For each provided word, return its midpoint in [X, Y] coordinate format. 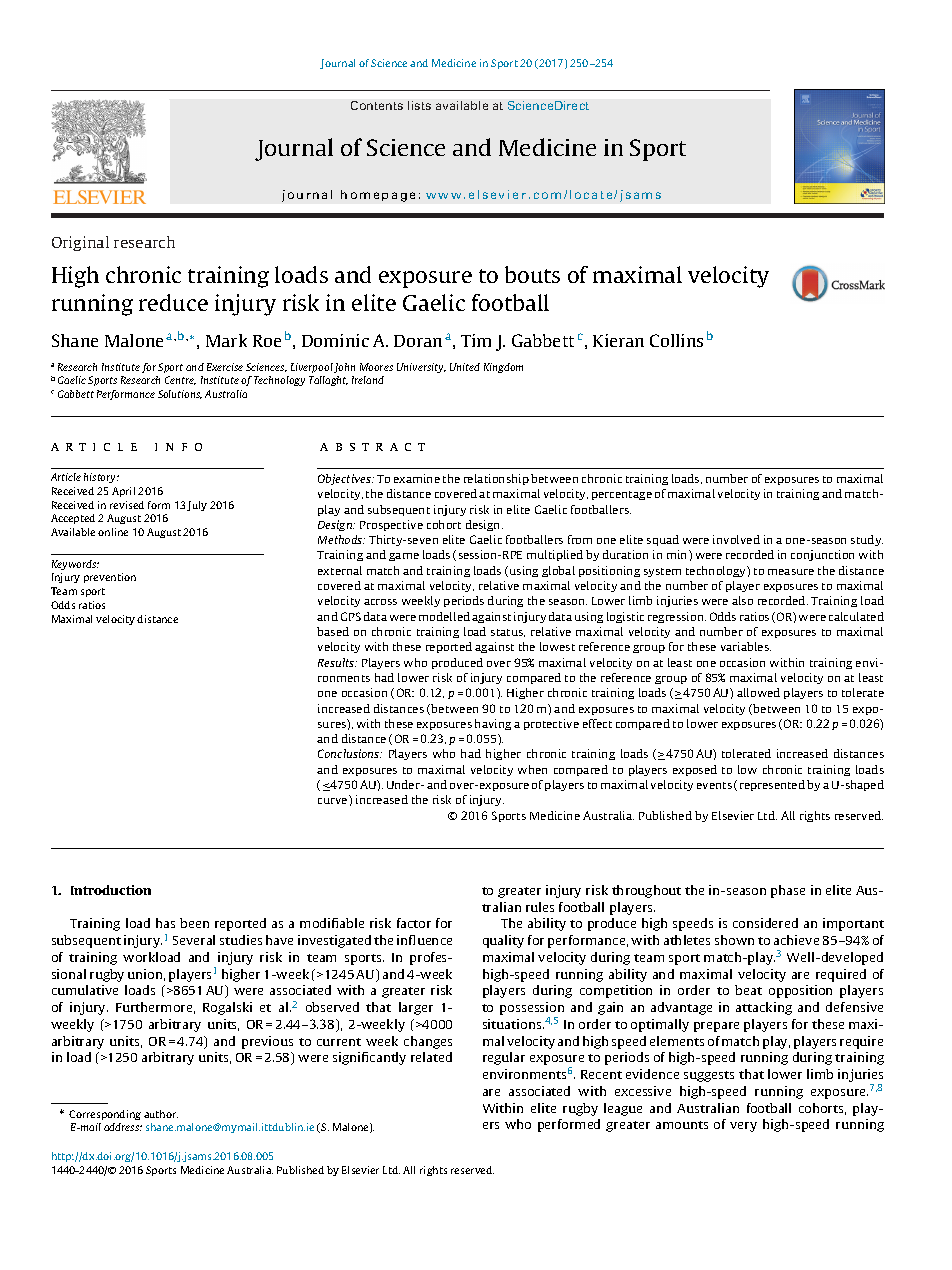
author [161, 1114]
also [742, 600]
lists [419, 105]
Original [80, 243]
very [743, 1127]
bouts [532, 274]
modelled [444, 616]
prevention [110, 578]
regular [504, 1058]
